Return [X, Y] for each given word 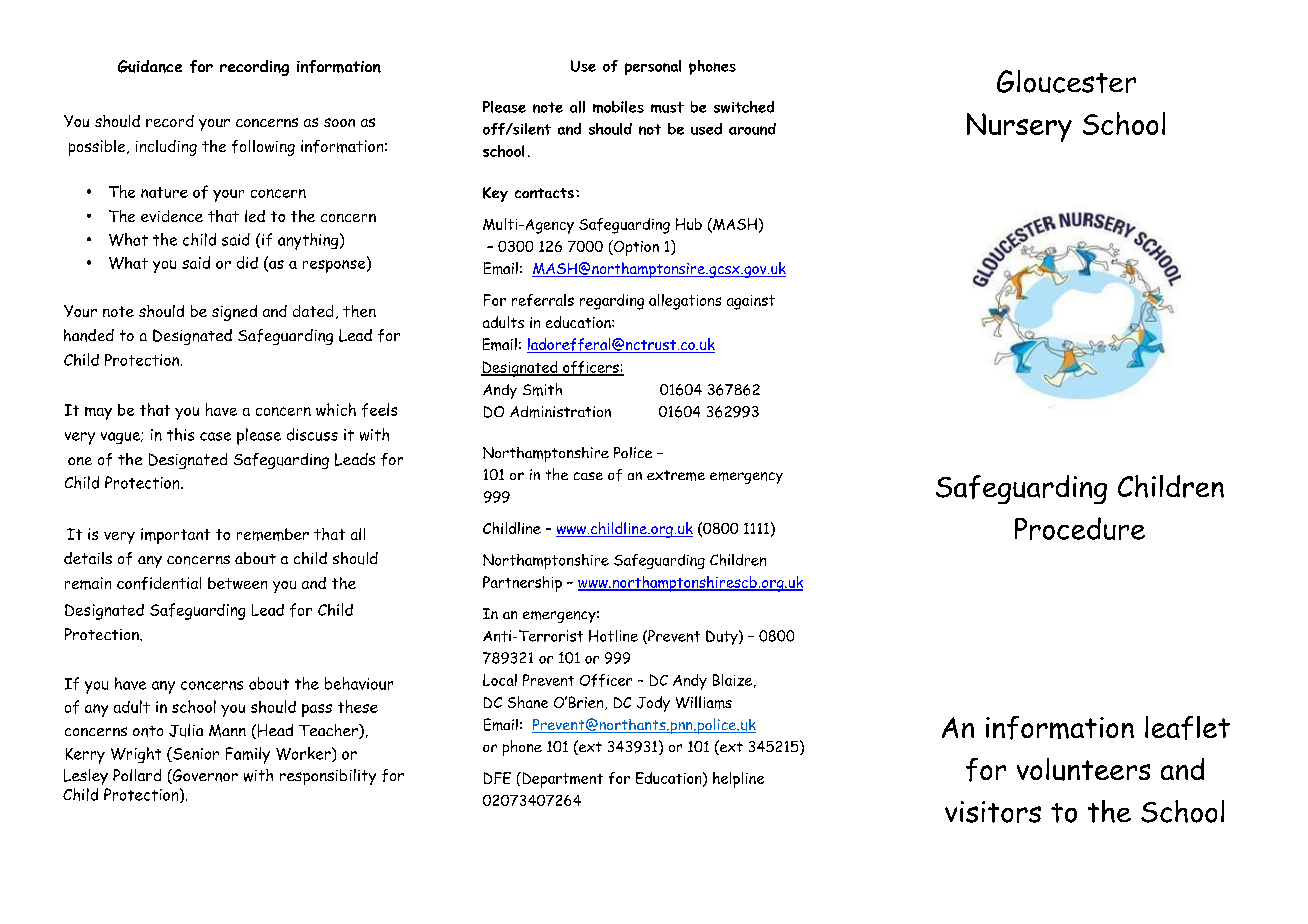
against [751, 302]
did [247, 262]
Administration [560, 412]
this [180, 434]
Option [635, 248]
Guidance [150, 66]
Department [561, 780]
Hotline [613, 636]
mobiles [618, 107]
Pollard [137, 775]
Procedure [1080, 528]
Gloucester [1066, 81]
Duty [723, 637]
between [237, 583]
